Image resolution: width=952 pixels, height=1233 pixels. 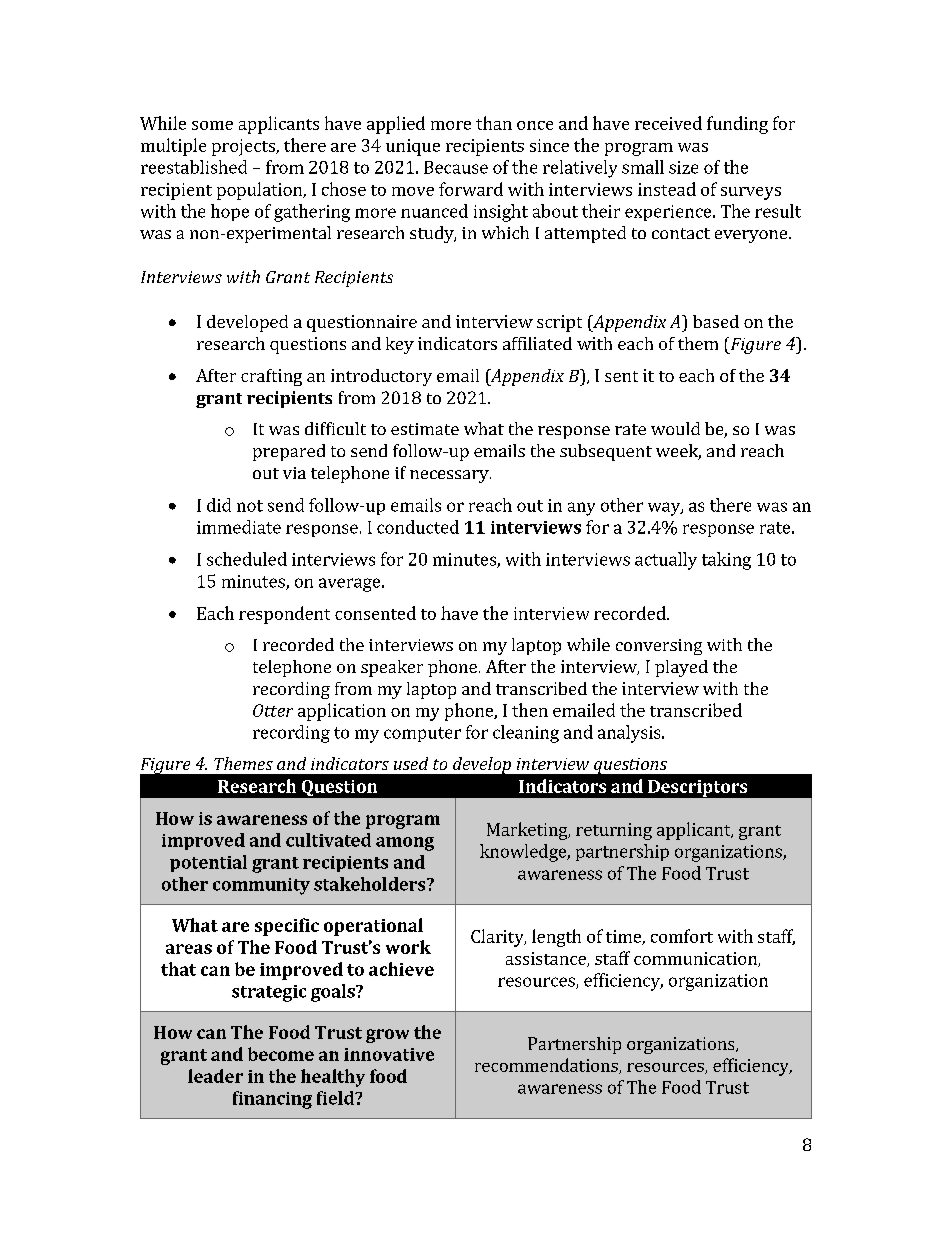 I want to click on speaker, so click(x=392, y=668).
